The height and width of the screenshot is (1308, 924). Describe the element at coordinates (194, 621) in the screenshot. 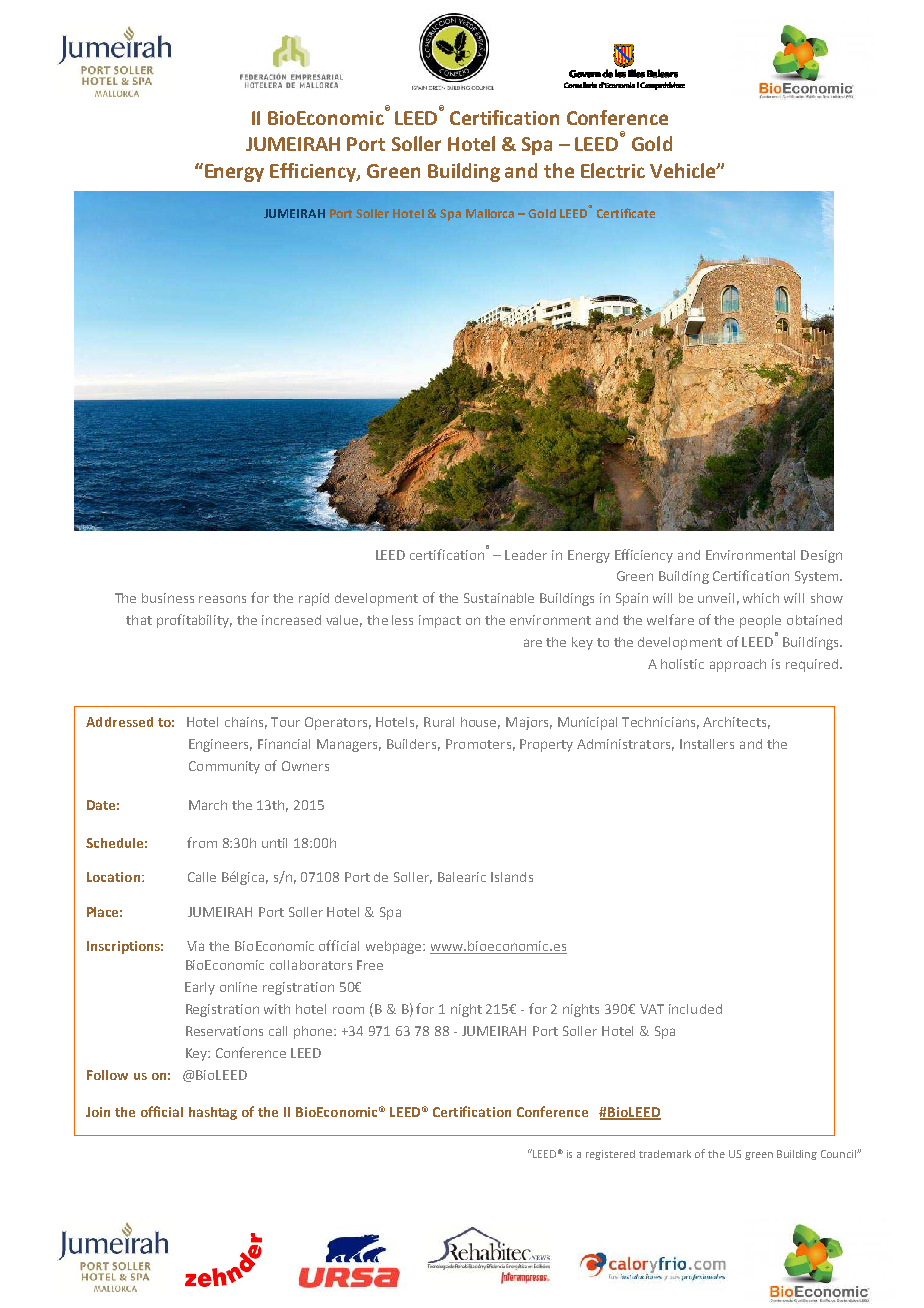

I see `profitability` at that location.
